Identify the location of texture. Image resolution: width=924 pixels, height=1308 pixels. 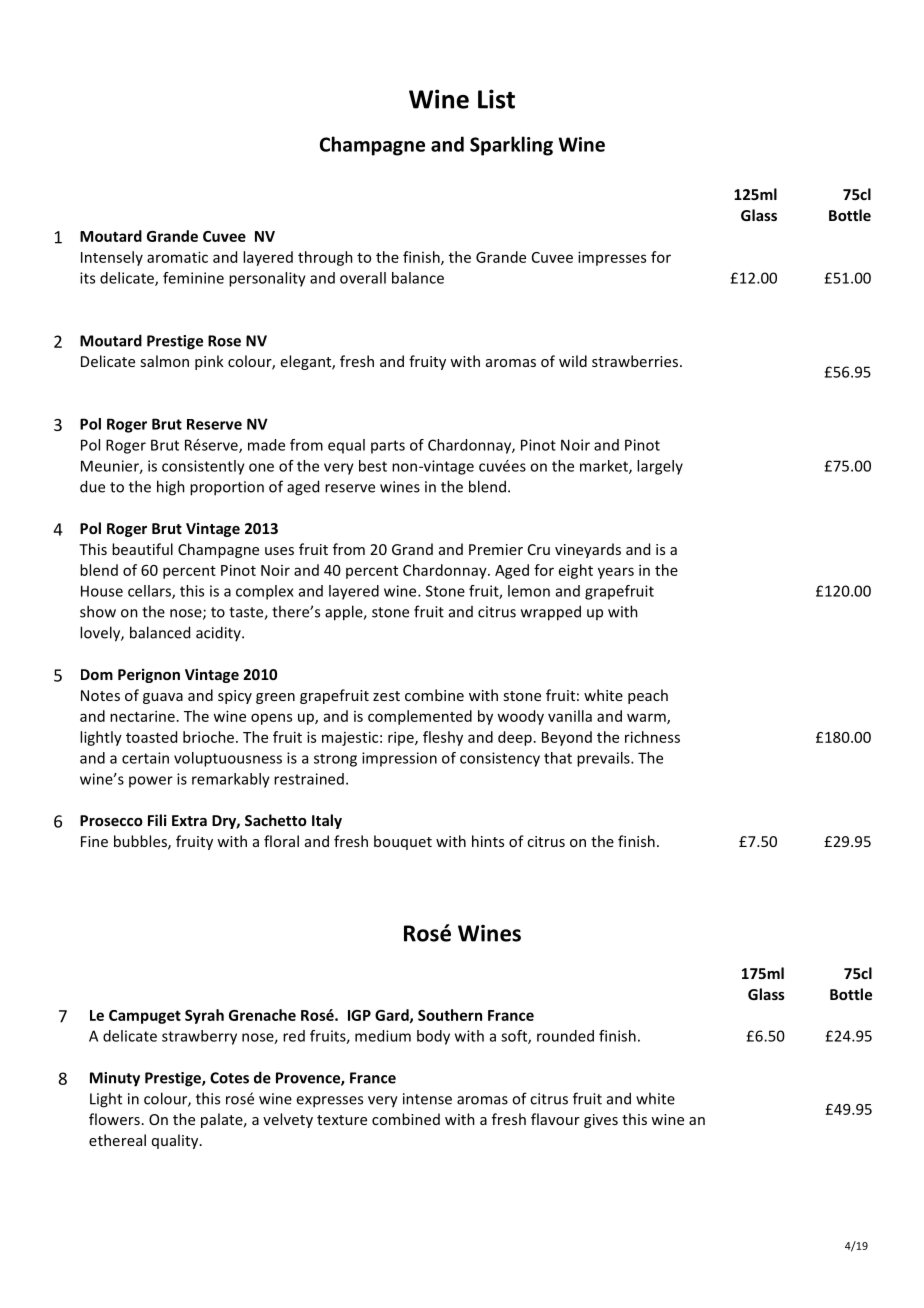
(342, 1120).
